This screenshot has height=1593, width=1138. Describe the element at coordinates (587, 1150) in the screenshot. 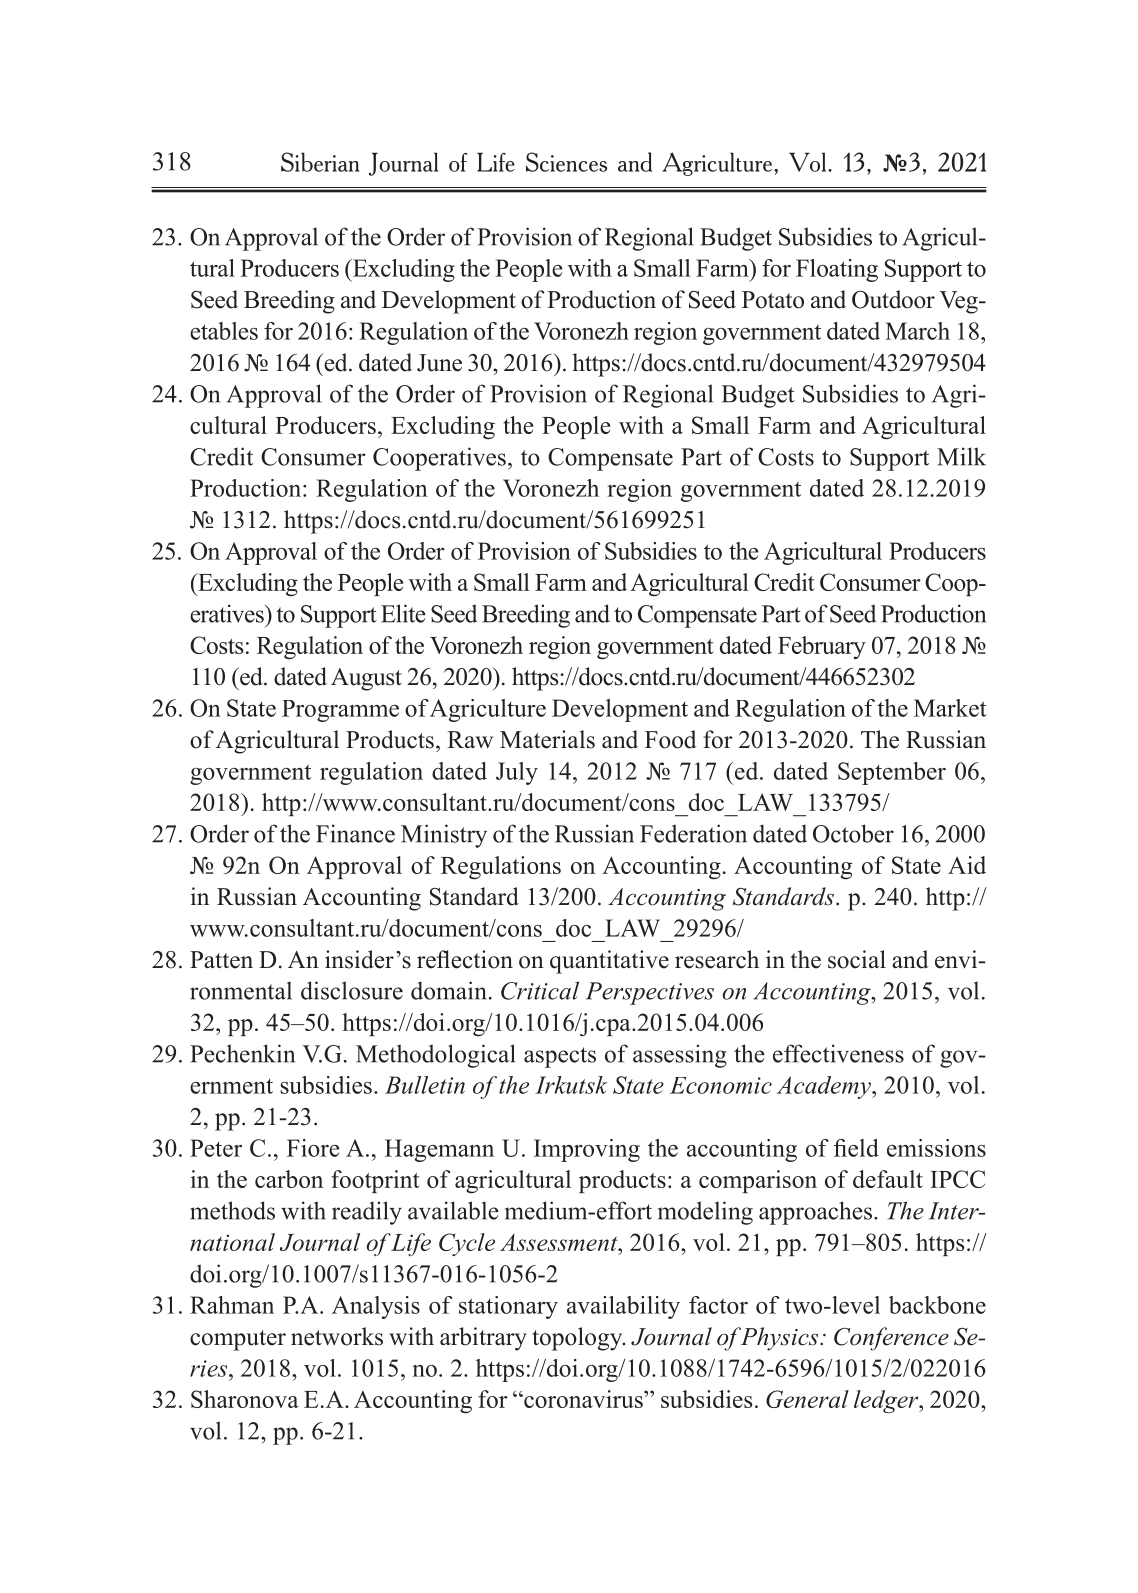

I see `Improving` at that location.
